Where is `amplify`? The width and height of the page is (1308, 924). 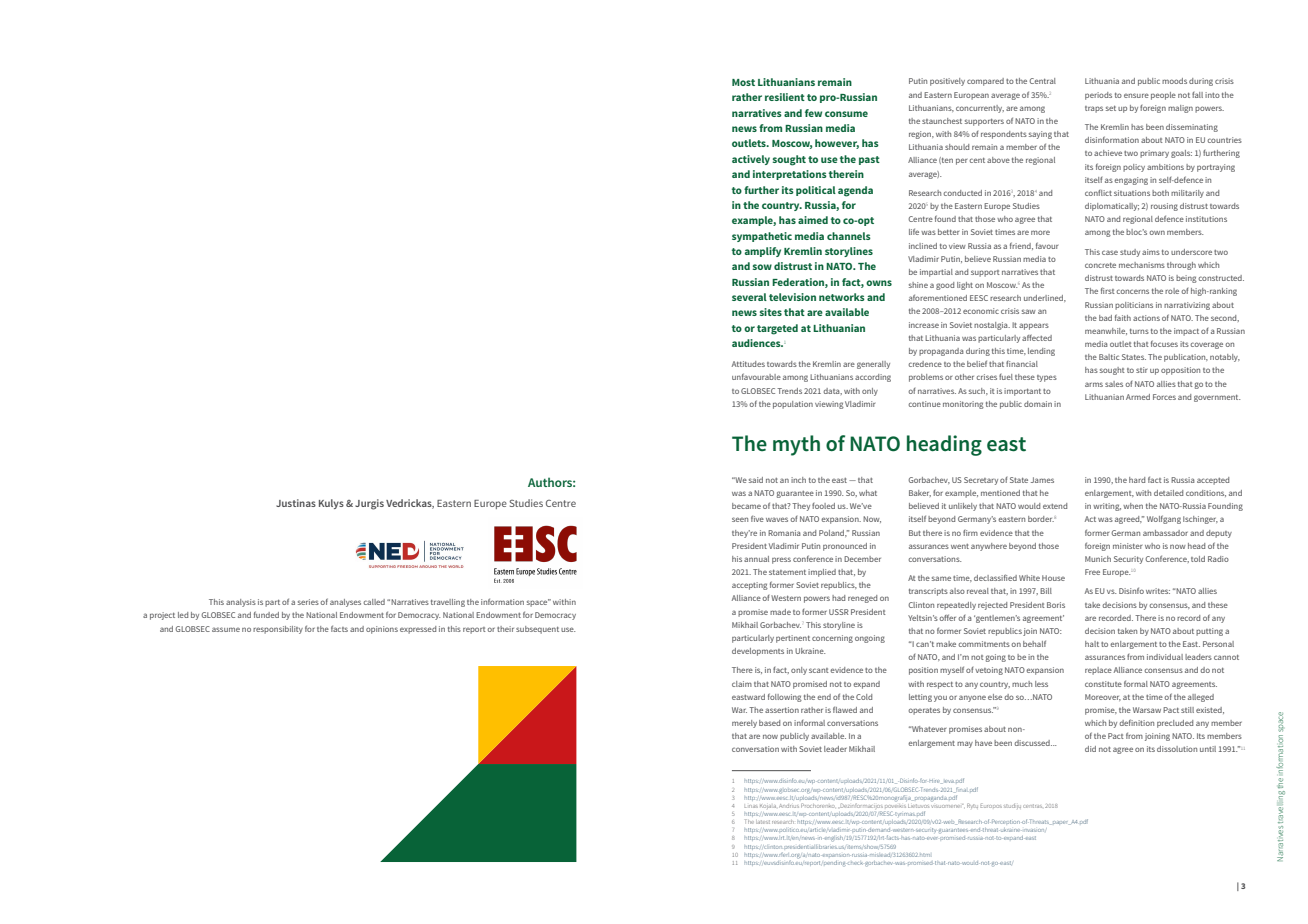 amplify is located at coordinates (763, 252).
